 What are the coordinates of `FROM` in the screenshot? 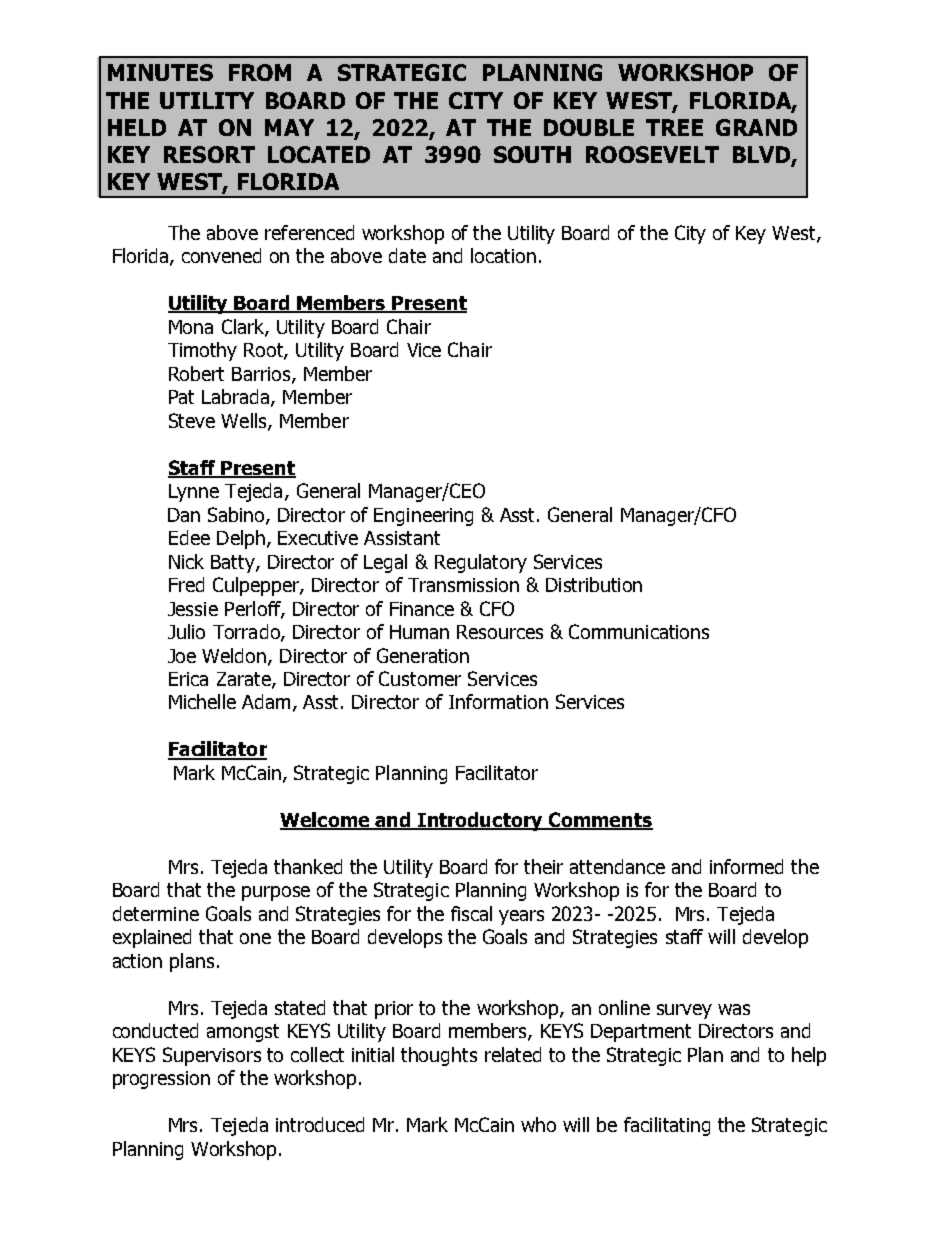 It's located at (260, 72).
